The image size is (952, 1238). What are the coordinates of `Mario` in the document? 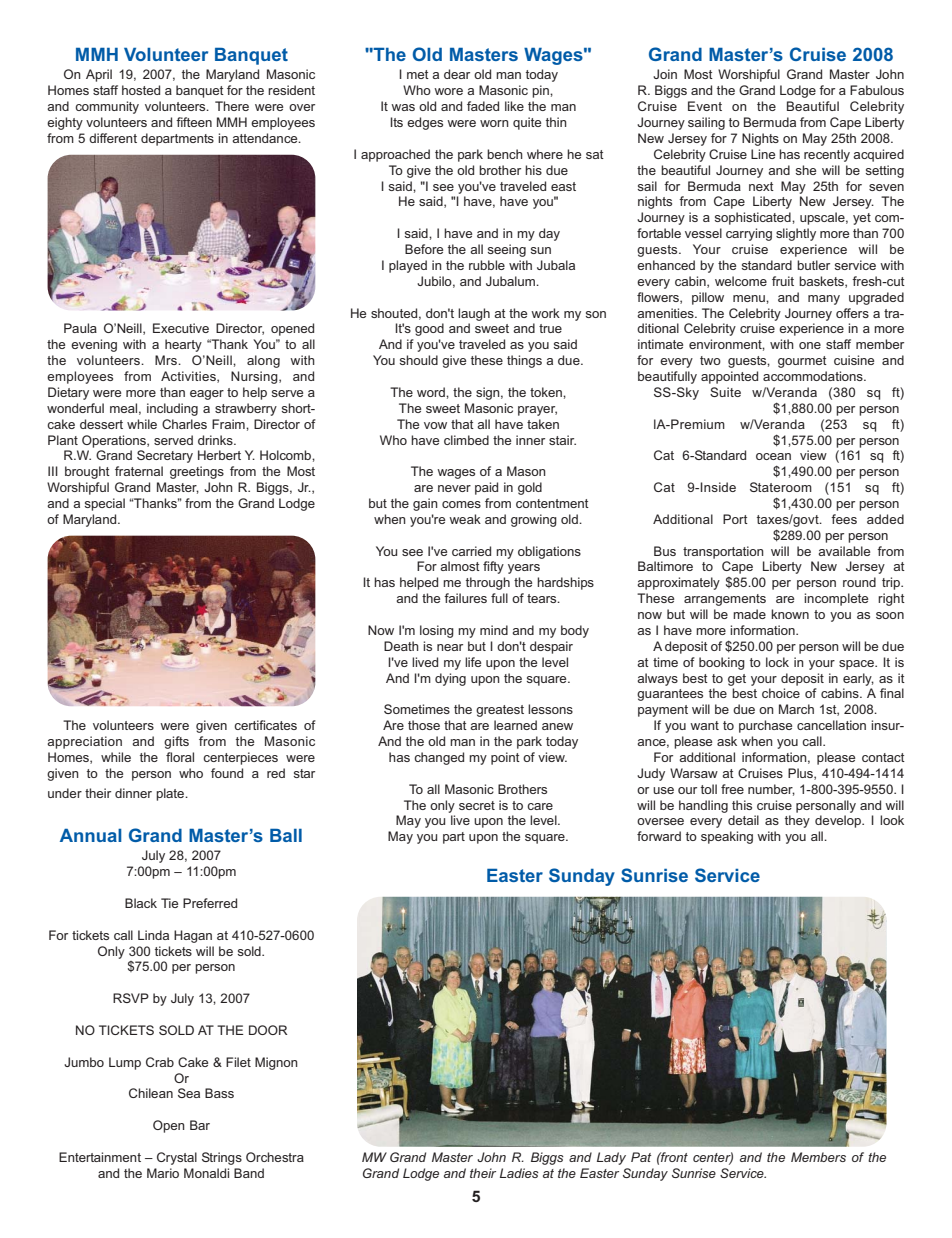 It's located at (163, 1173).
